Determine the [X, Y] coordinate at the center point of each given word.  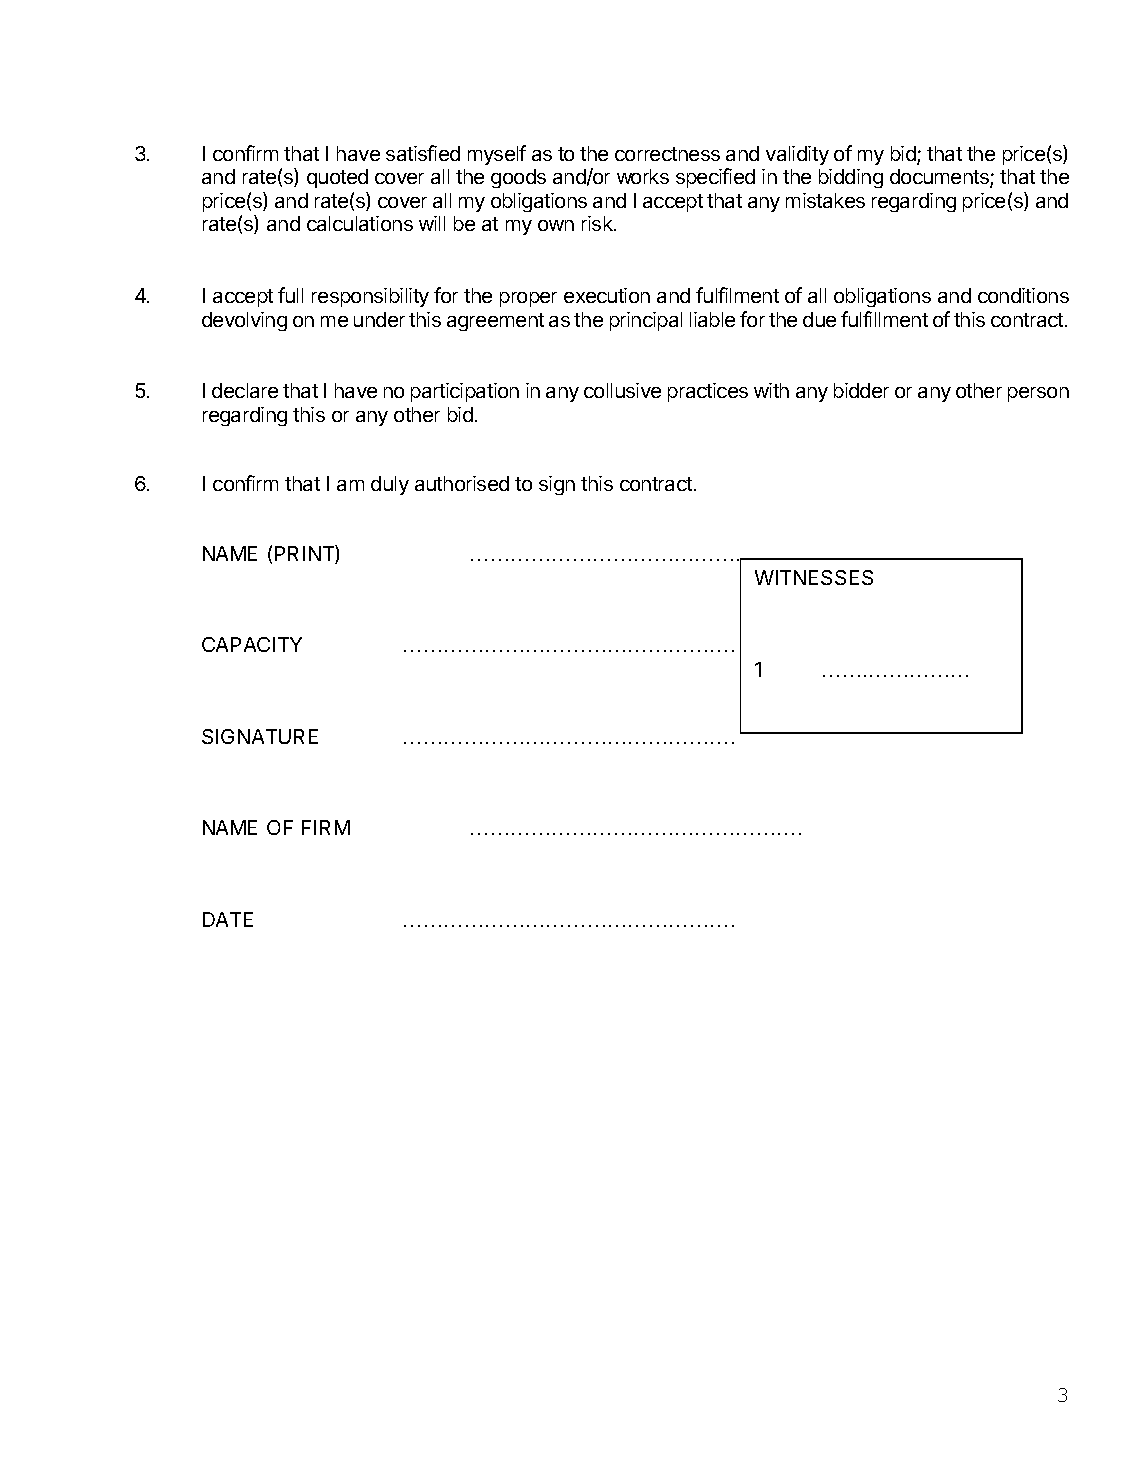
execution [607, 295]
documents [940, 178]
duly [390, 485]
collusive [622, 390]
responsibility [370, 297]
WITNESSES [814, 577]
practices [708, 392]
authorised [462, 483]
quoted [337, 178]
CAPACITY [252, 644]
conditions [1023, 295]
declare [245, 390]
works [643, 176]
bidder [861, 390]
